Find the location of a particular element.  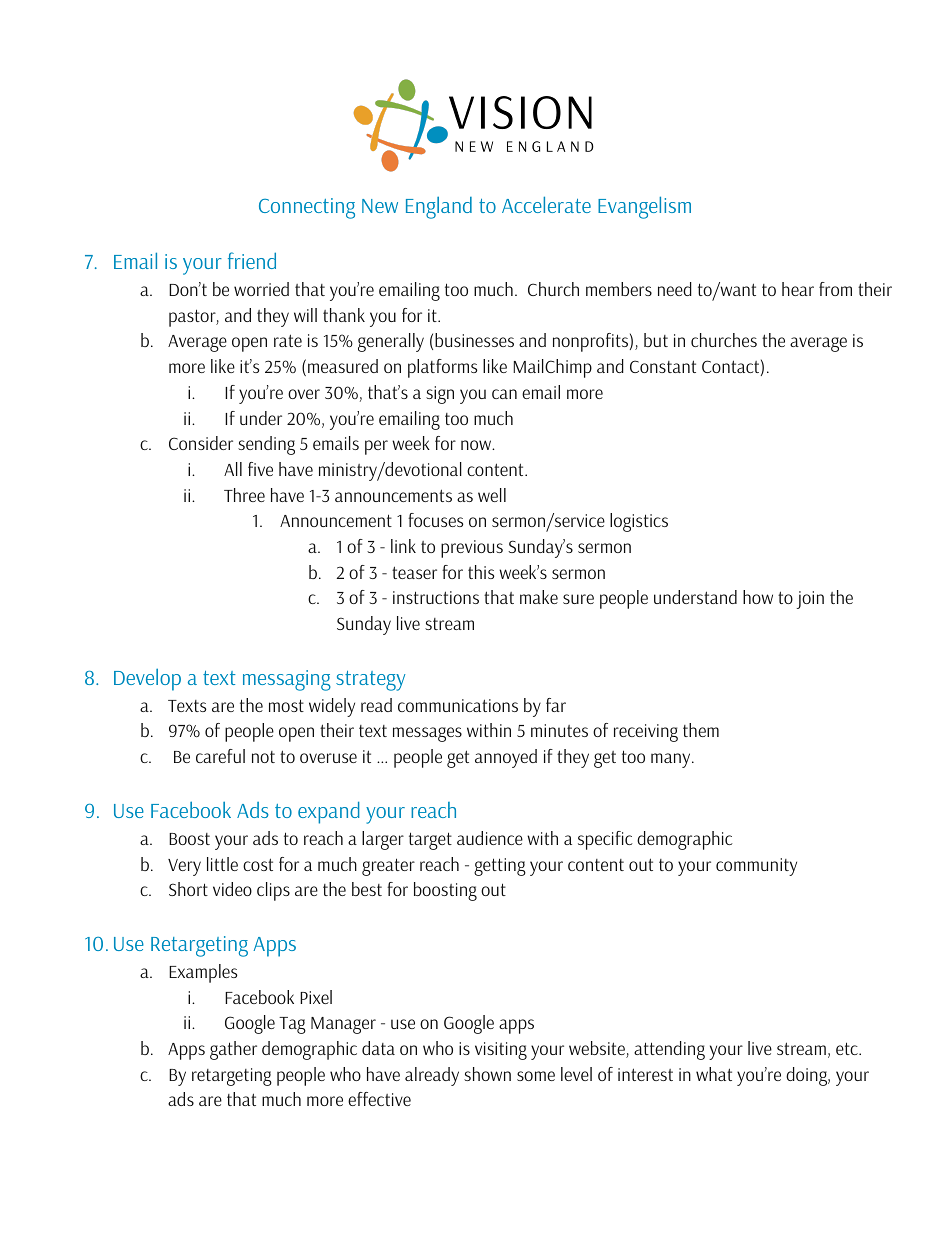

friend is located at coordinates (252, 260).
